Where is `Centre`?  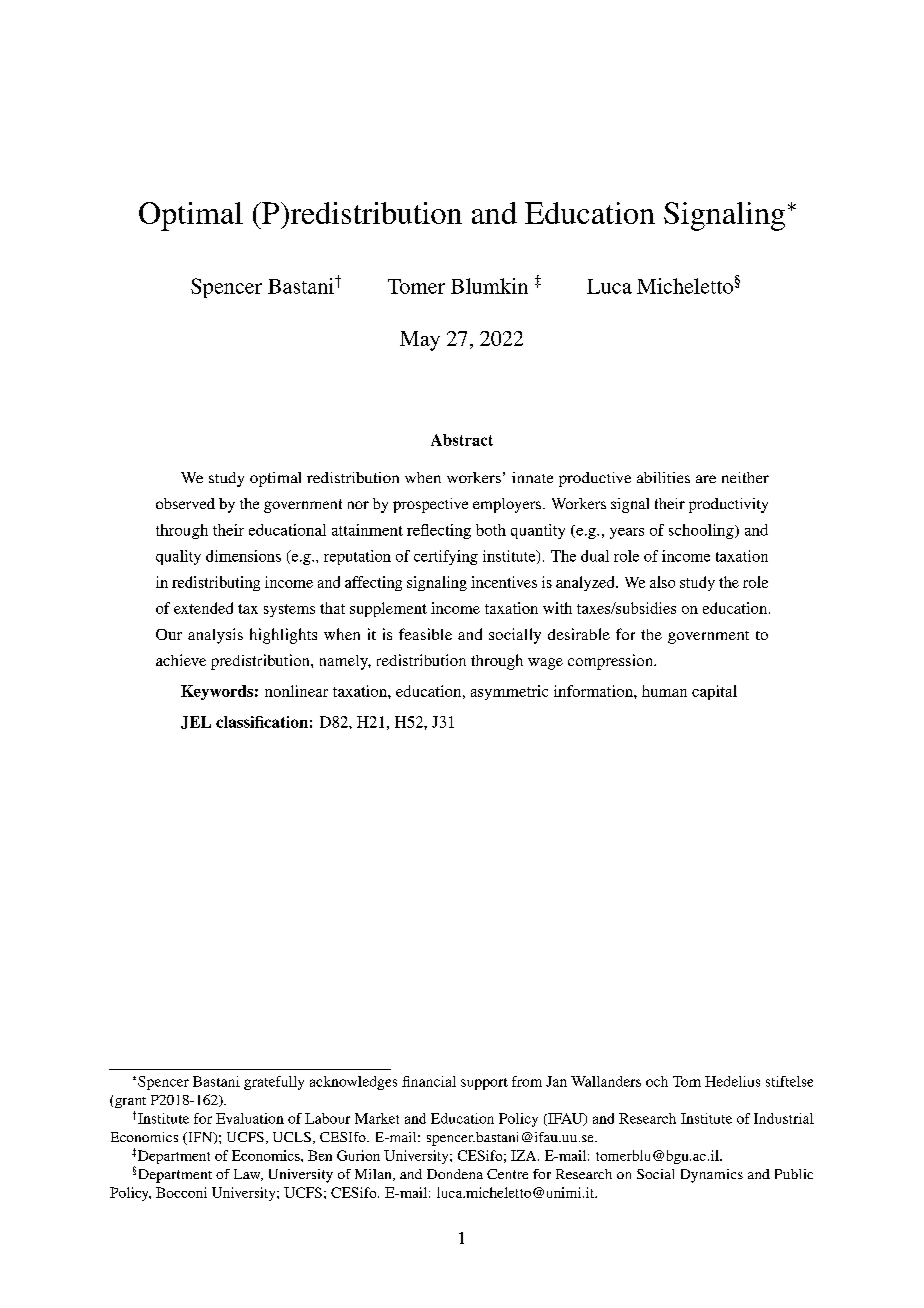
Centre is located at coordinates (507, 1174).
